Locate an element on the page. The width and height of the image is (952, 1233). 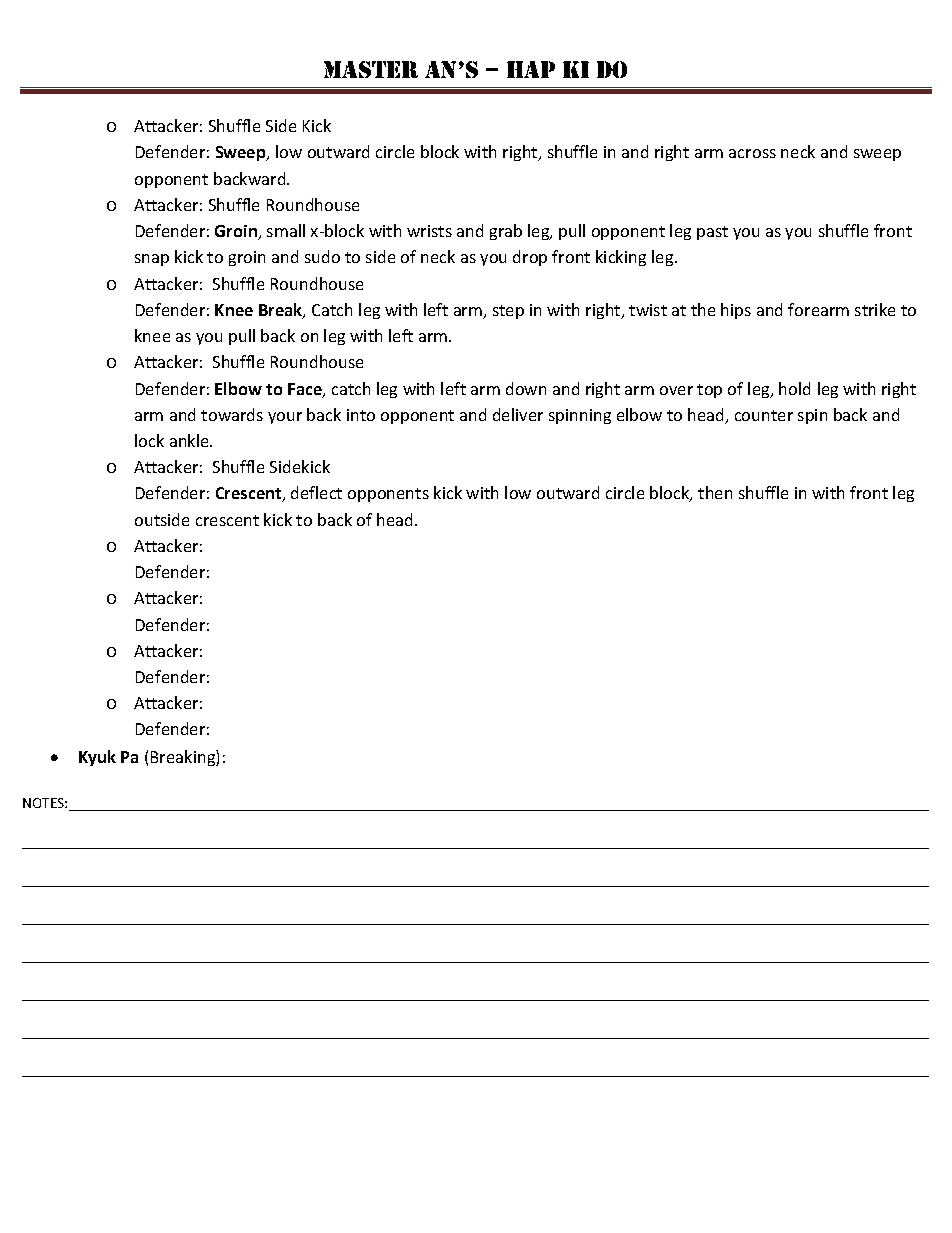
HAP is located at coordinates (531, 69).
